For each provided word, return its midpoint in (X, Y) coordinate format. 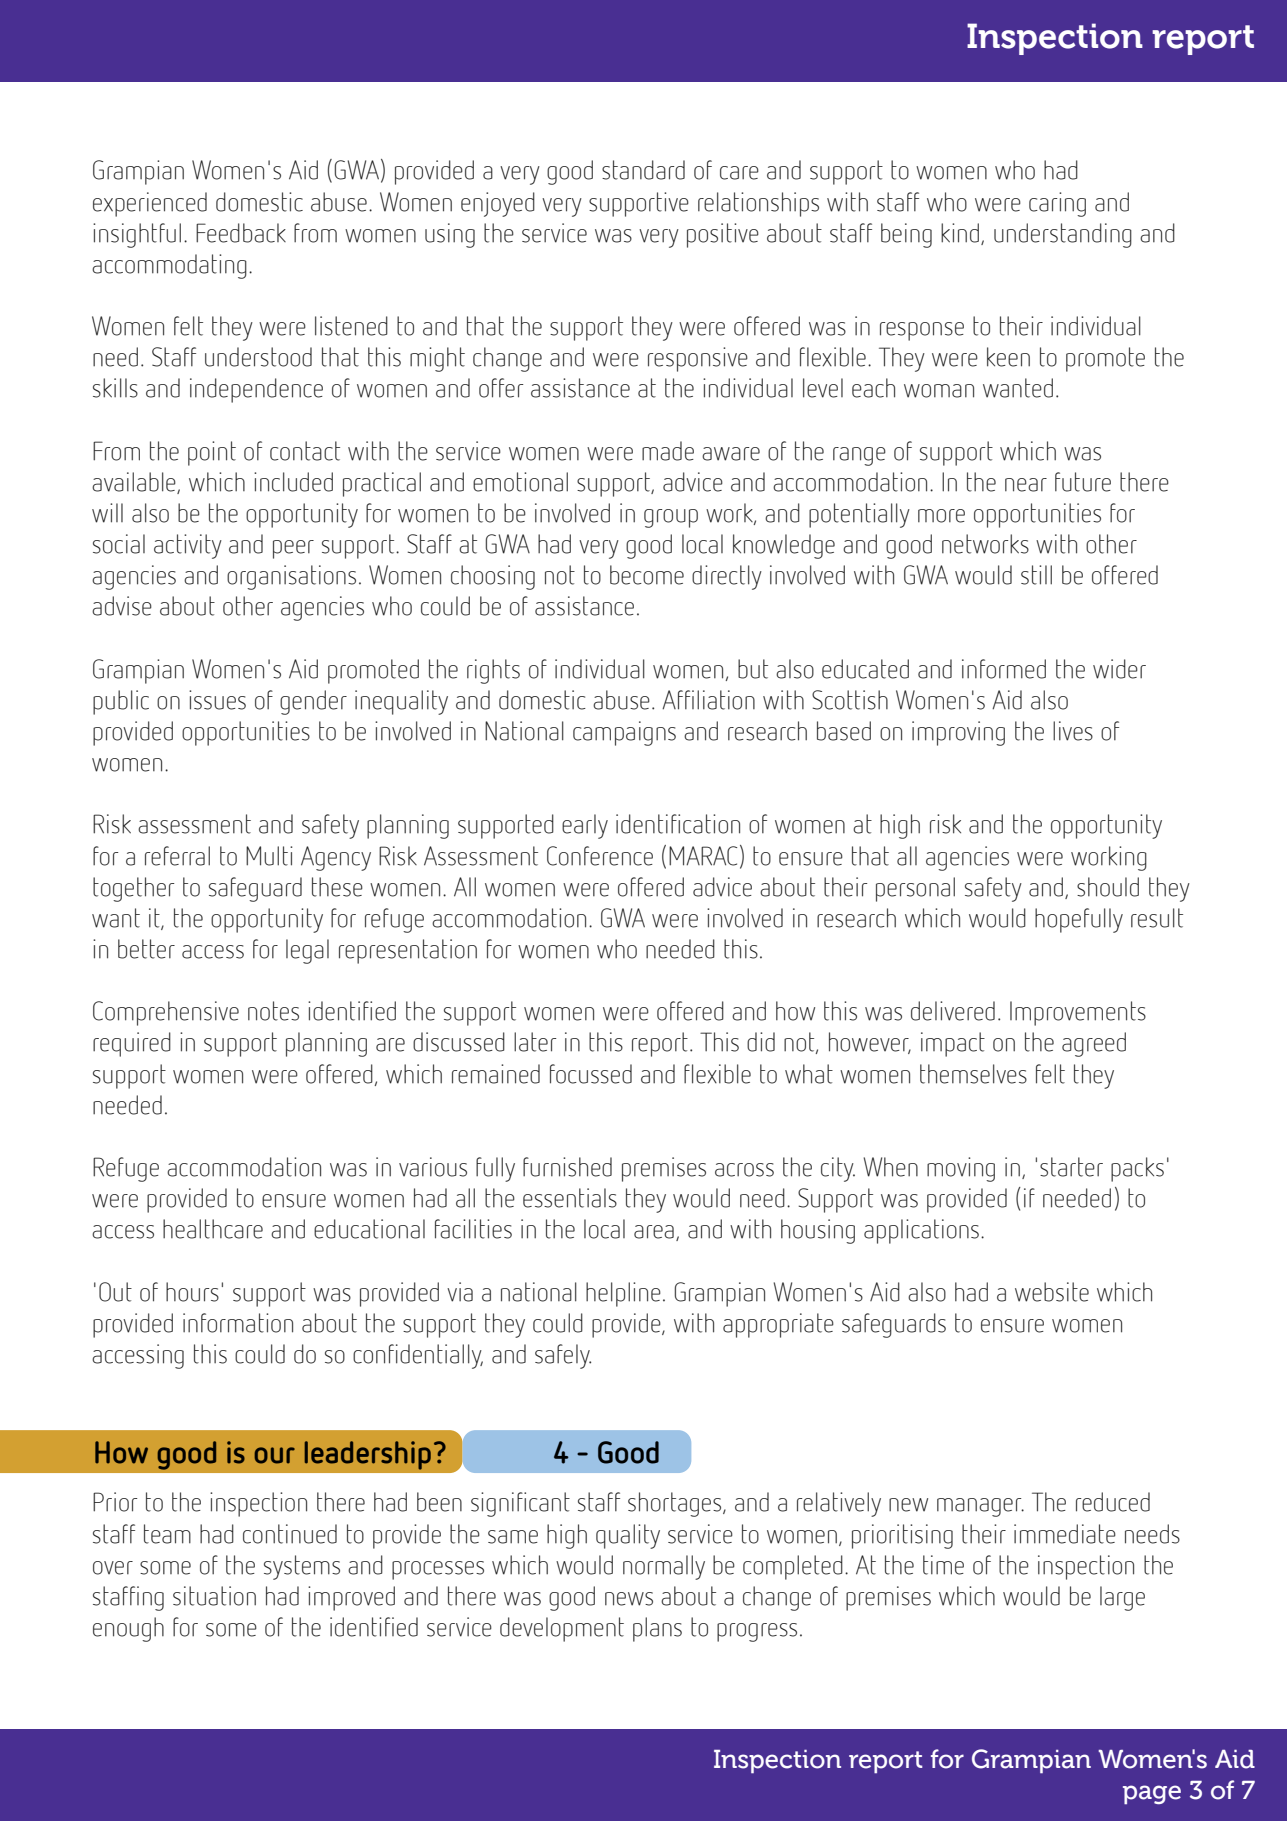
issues (217, 700)
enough (128, 1629)
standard (643, 170)
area (654, 1232)
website (1052, 1292)
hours (192, 1292)
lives (1073, 731)
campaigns (624, 733)
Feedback (241, 233)
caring (1057, 204)
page (1152, 1795)
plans (657, 1629)
